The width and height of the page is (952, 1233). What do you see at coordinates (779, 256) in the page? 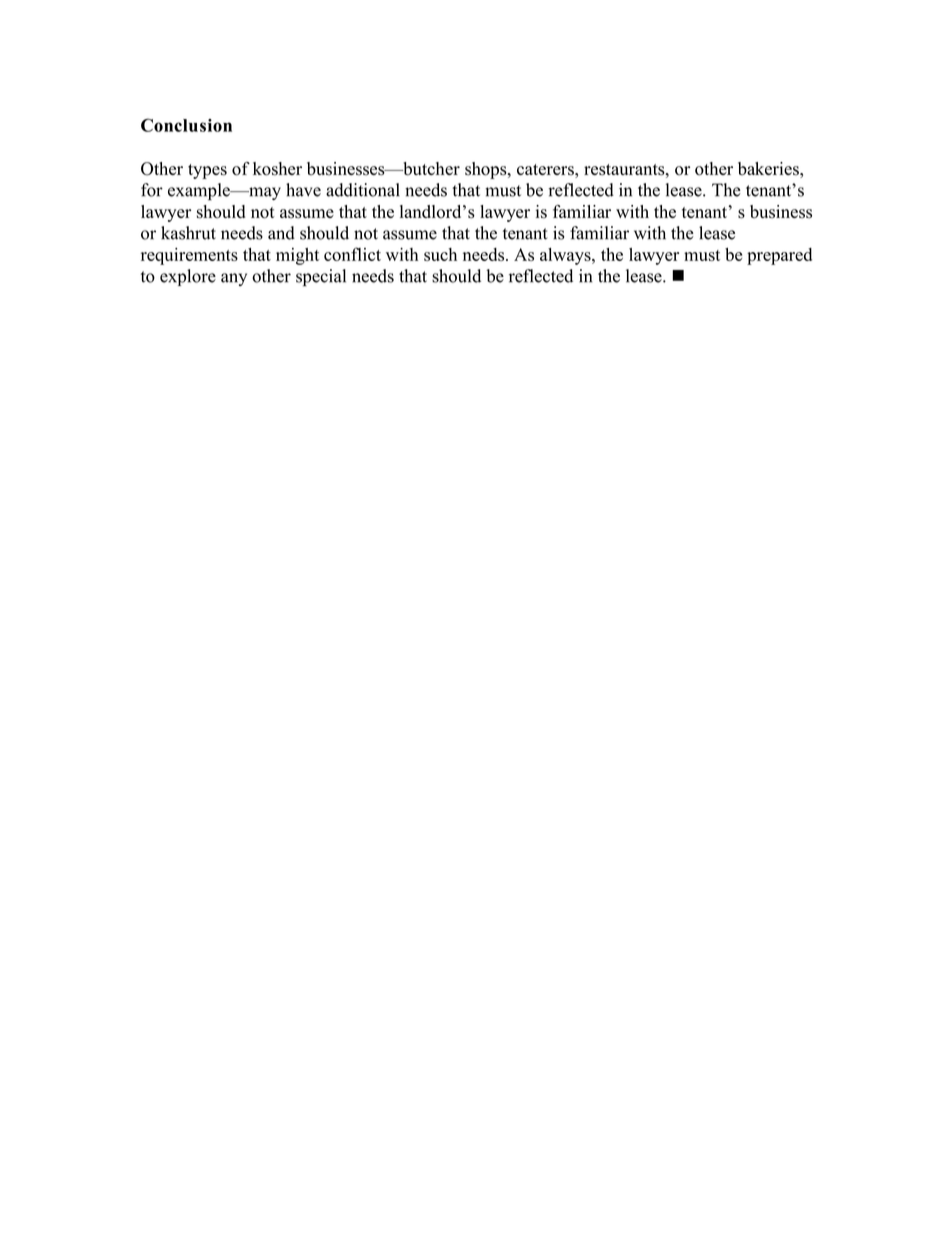
I see `prepared` at bounding box center [779, 256].
